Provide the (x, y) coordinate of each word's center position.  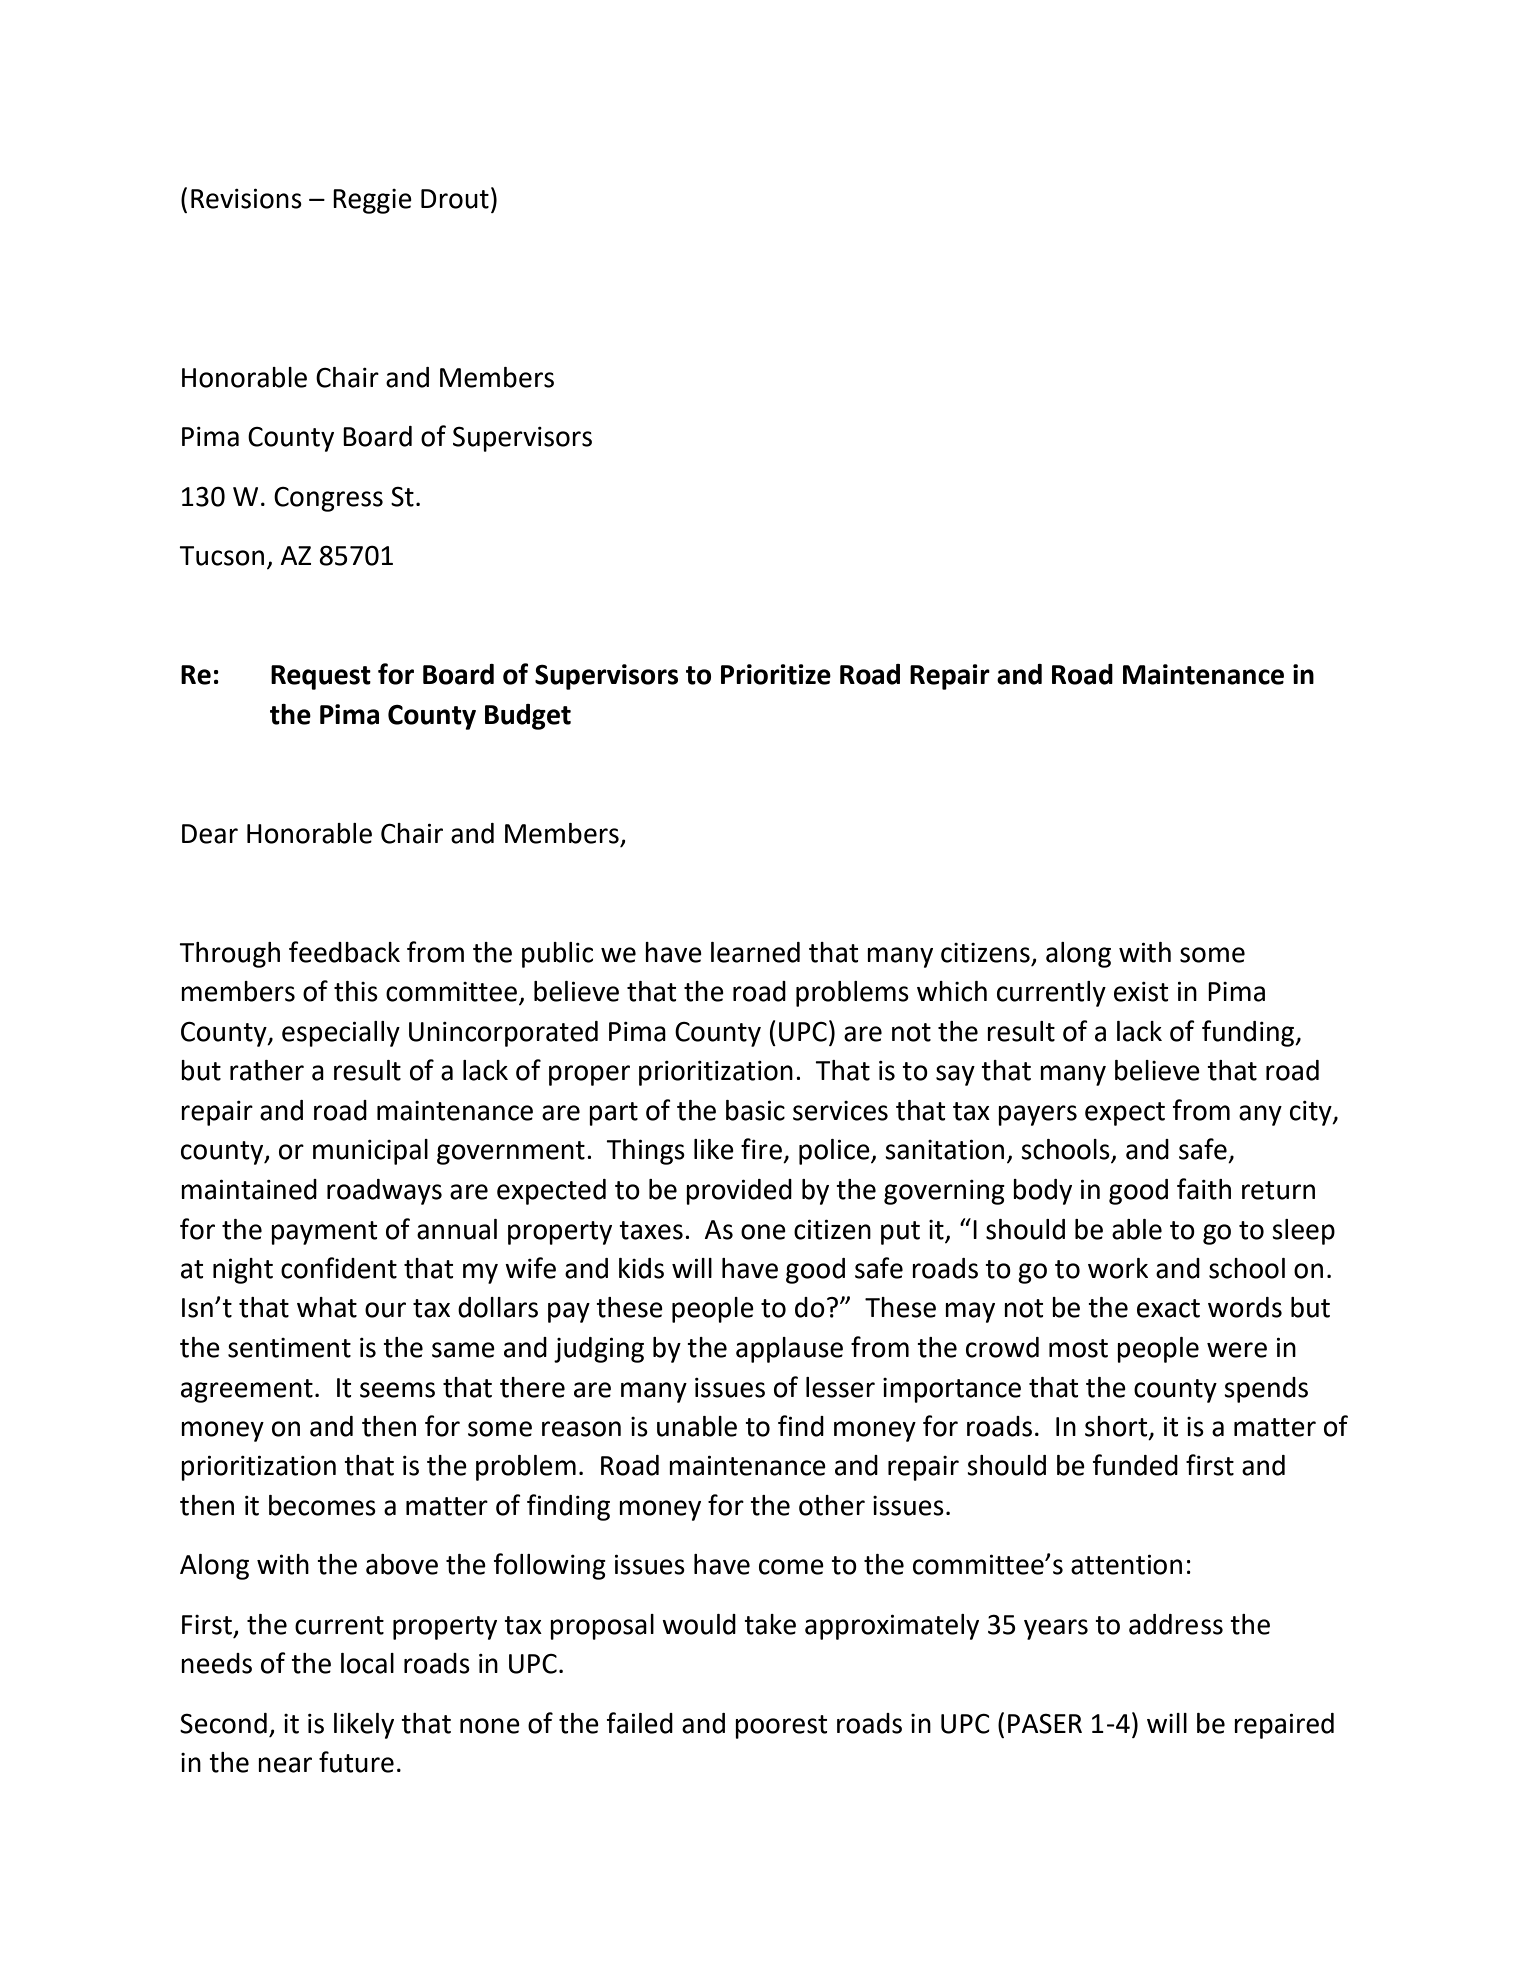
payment (324, 1233)
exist (1141, 992)
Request (321, 677)
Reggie (372, 201)
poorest (781, 1727)
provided (739, 1192)
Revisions (246, 198)
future (356, 1762)
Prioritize (776, 674)
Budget (528, 717)
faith (1204, 1189)
